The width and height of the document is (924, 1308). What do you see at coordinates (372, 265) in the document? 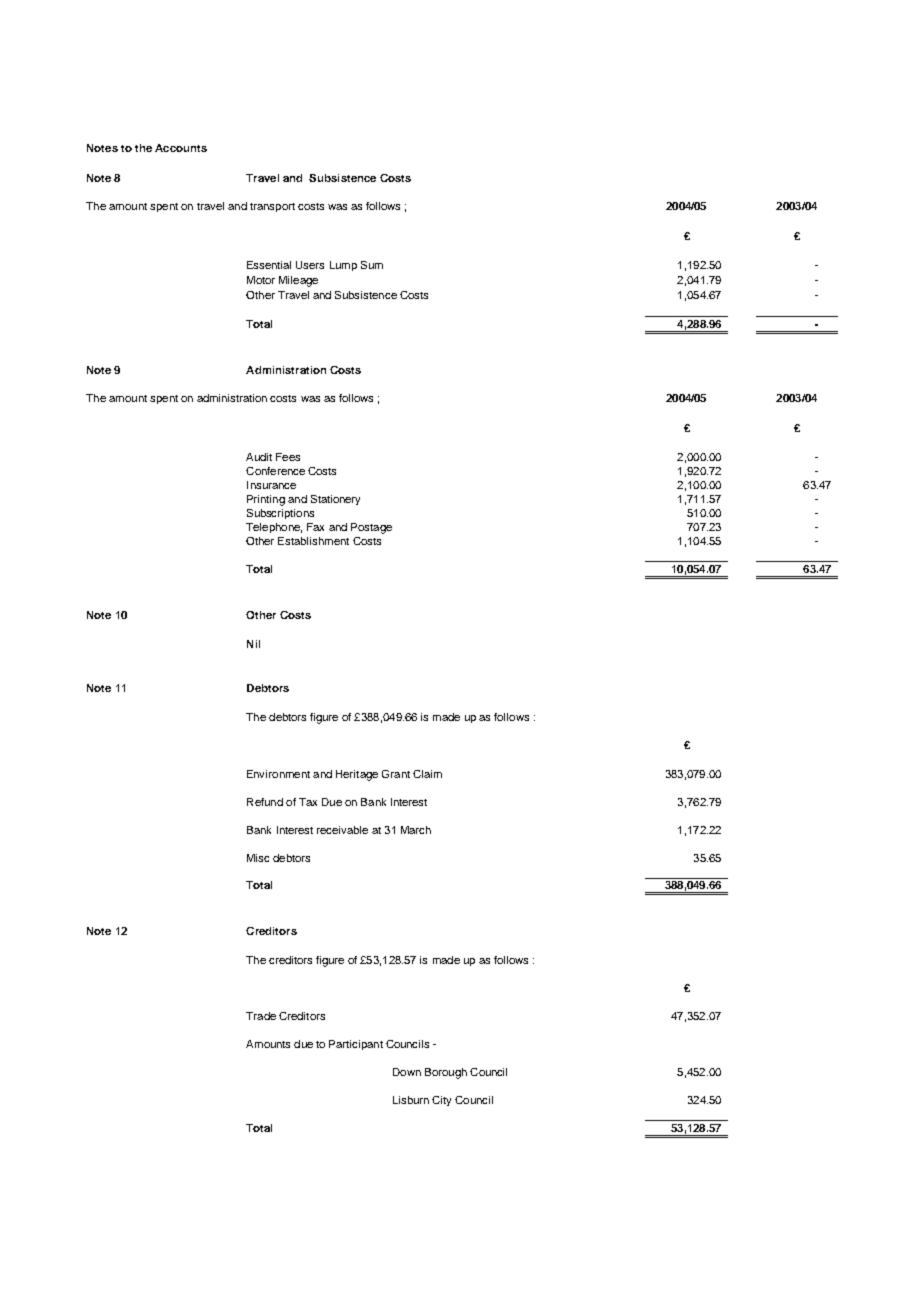
I see `Sum` at bounding box center [372, 265].
